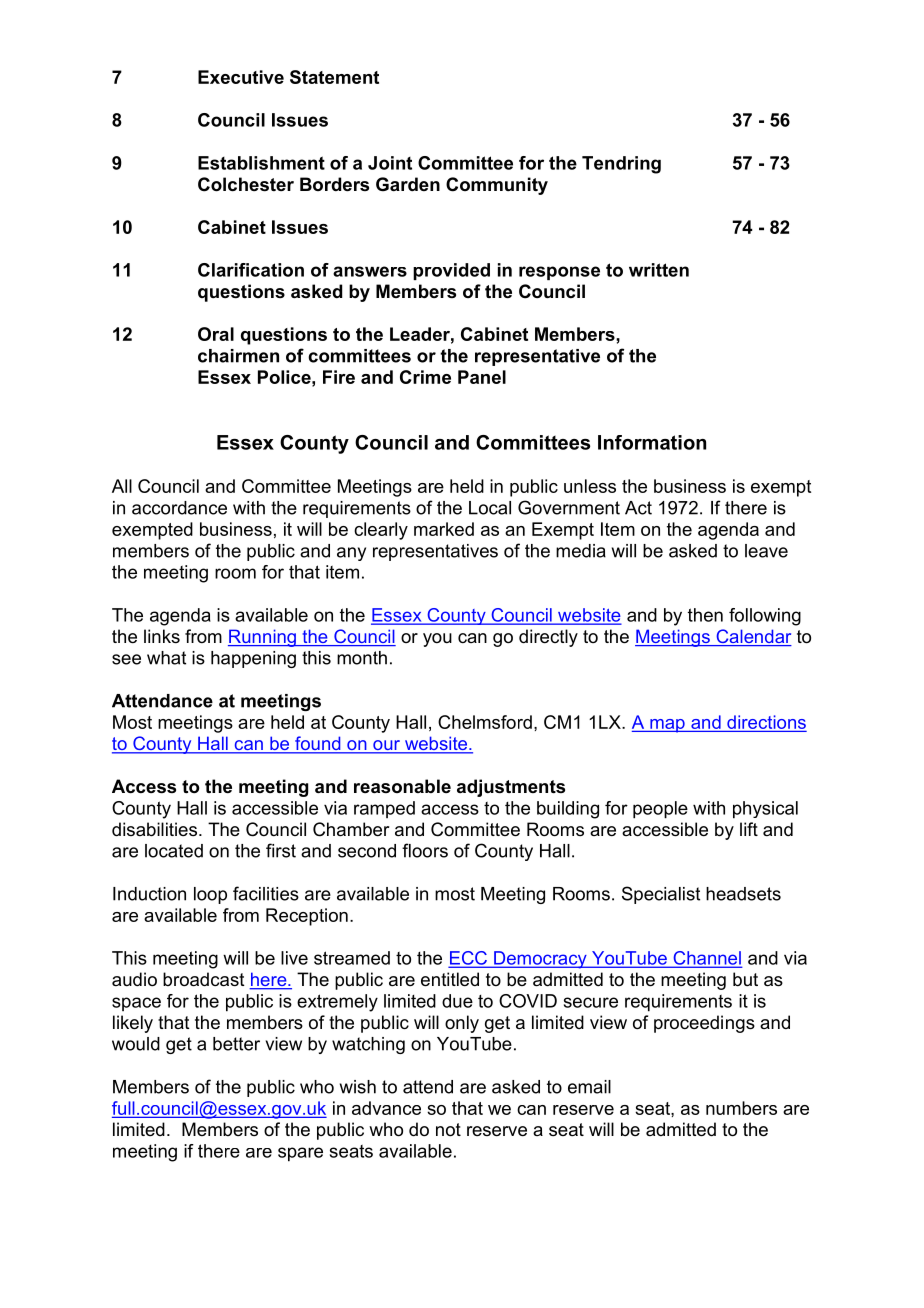  What do you see at coordinates (659, 270) in the page?
I see `written` at bounding box center [659, 270].
